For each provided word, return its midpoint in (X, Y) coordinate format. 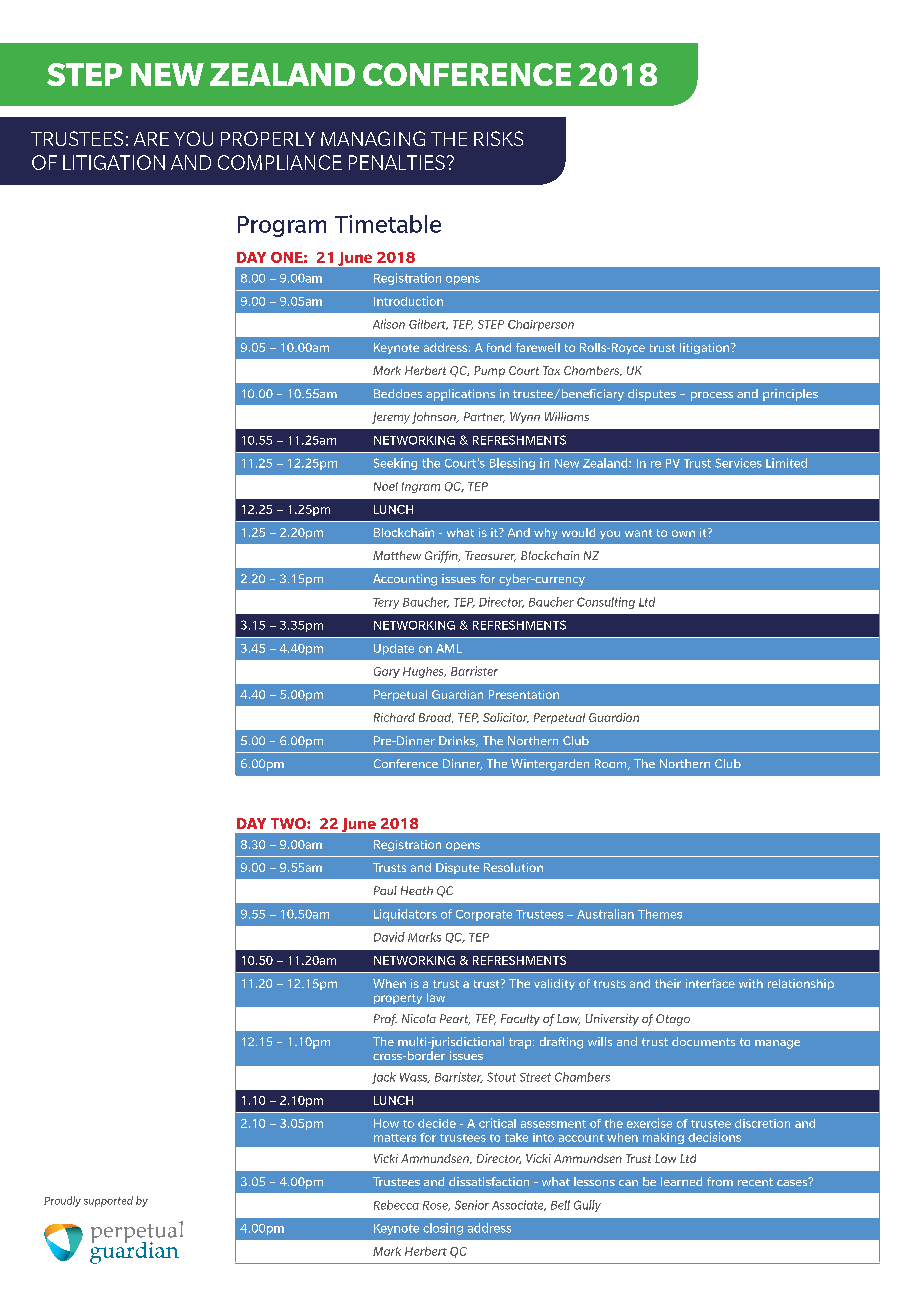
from (720, 1181)
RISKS (498, 138)
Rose (436, 1206)
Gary (387, 672)
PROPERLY (268, 138)
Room (612, 764)
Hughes (424, 672)
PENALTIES (397, 162)
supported (108, 1201)
